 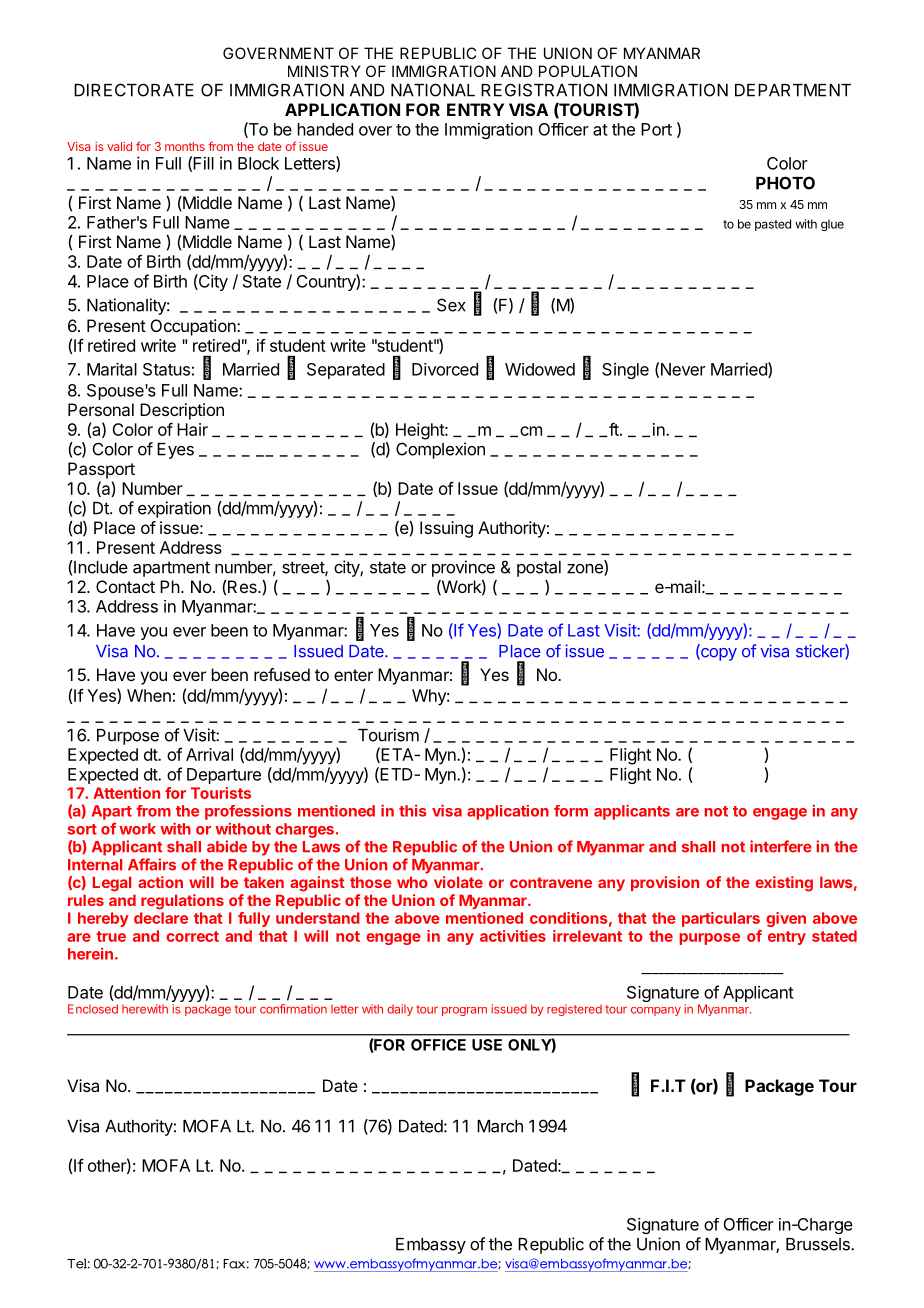 What do you see at coordinates (149, 695) in the screenshot?
I see `When` at bounding box center [149, 695].
